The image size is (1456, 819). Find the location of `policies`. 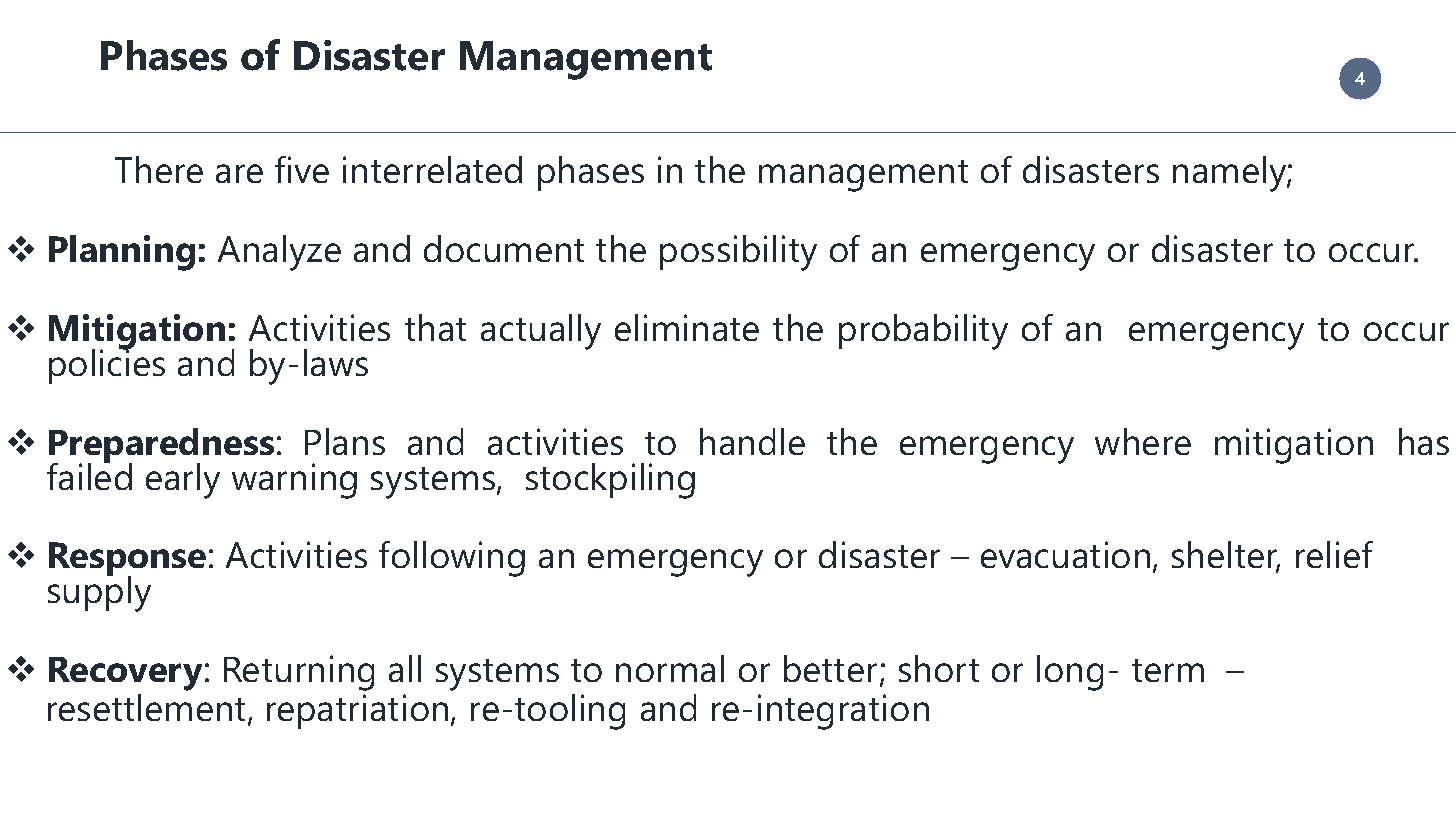

policies is located at coordinates (107, 365).
